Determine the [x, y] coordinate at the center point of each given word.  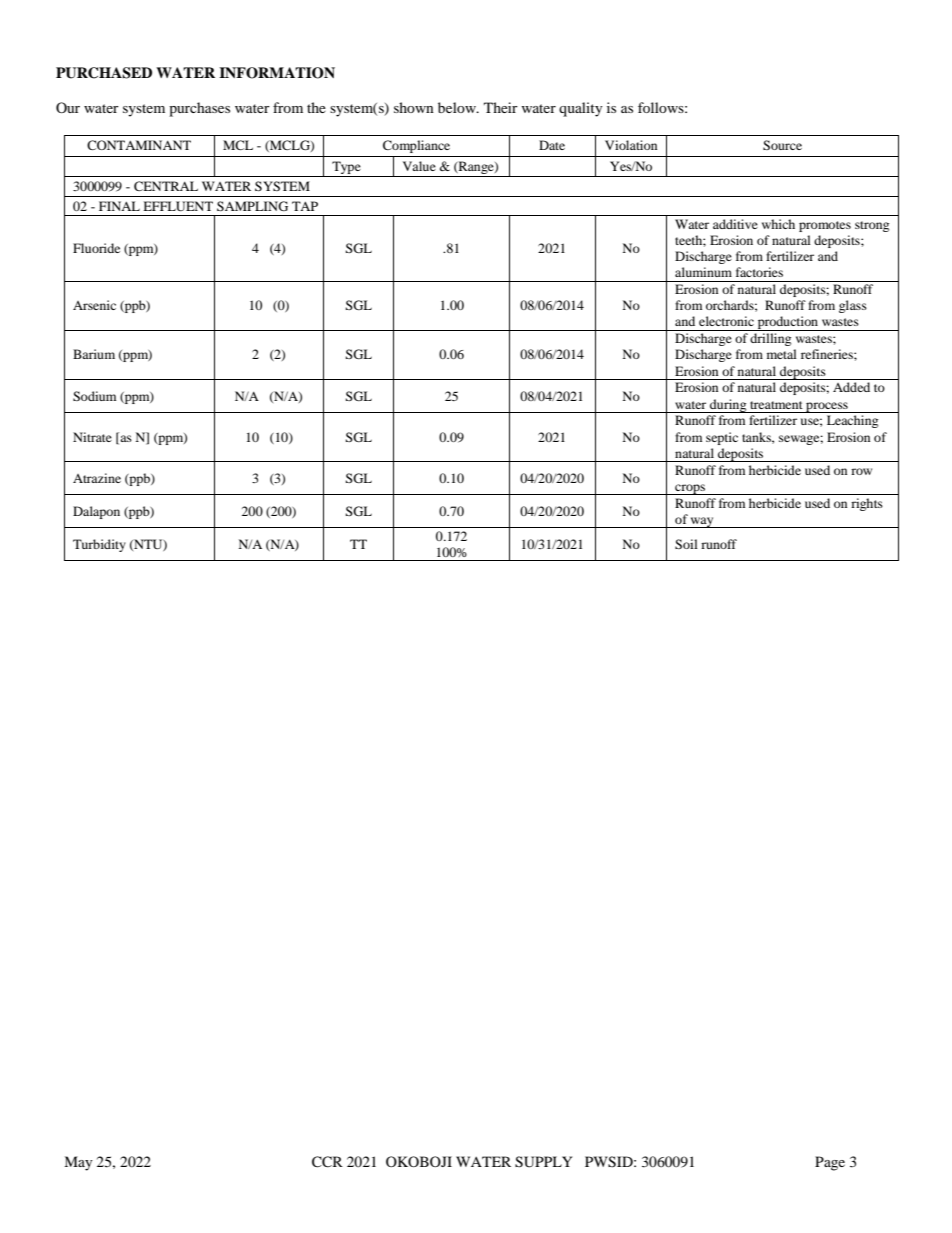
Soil [686, 544]
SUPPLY [543, 1162]
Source [782, 145]
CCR [327, 1162]
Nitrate [92, 437]
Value [419, 166]
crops [690, 489]
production [788, 323]
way [702, 522]
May [78, 1163]
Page [830, 1163]
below [458, 107]
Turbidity [99, 545]
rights [867, 504]
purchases [199, 109]
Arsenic [94, 305]
